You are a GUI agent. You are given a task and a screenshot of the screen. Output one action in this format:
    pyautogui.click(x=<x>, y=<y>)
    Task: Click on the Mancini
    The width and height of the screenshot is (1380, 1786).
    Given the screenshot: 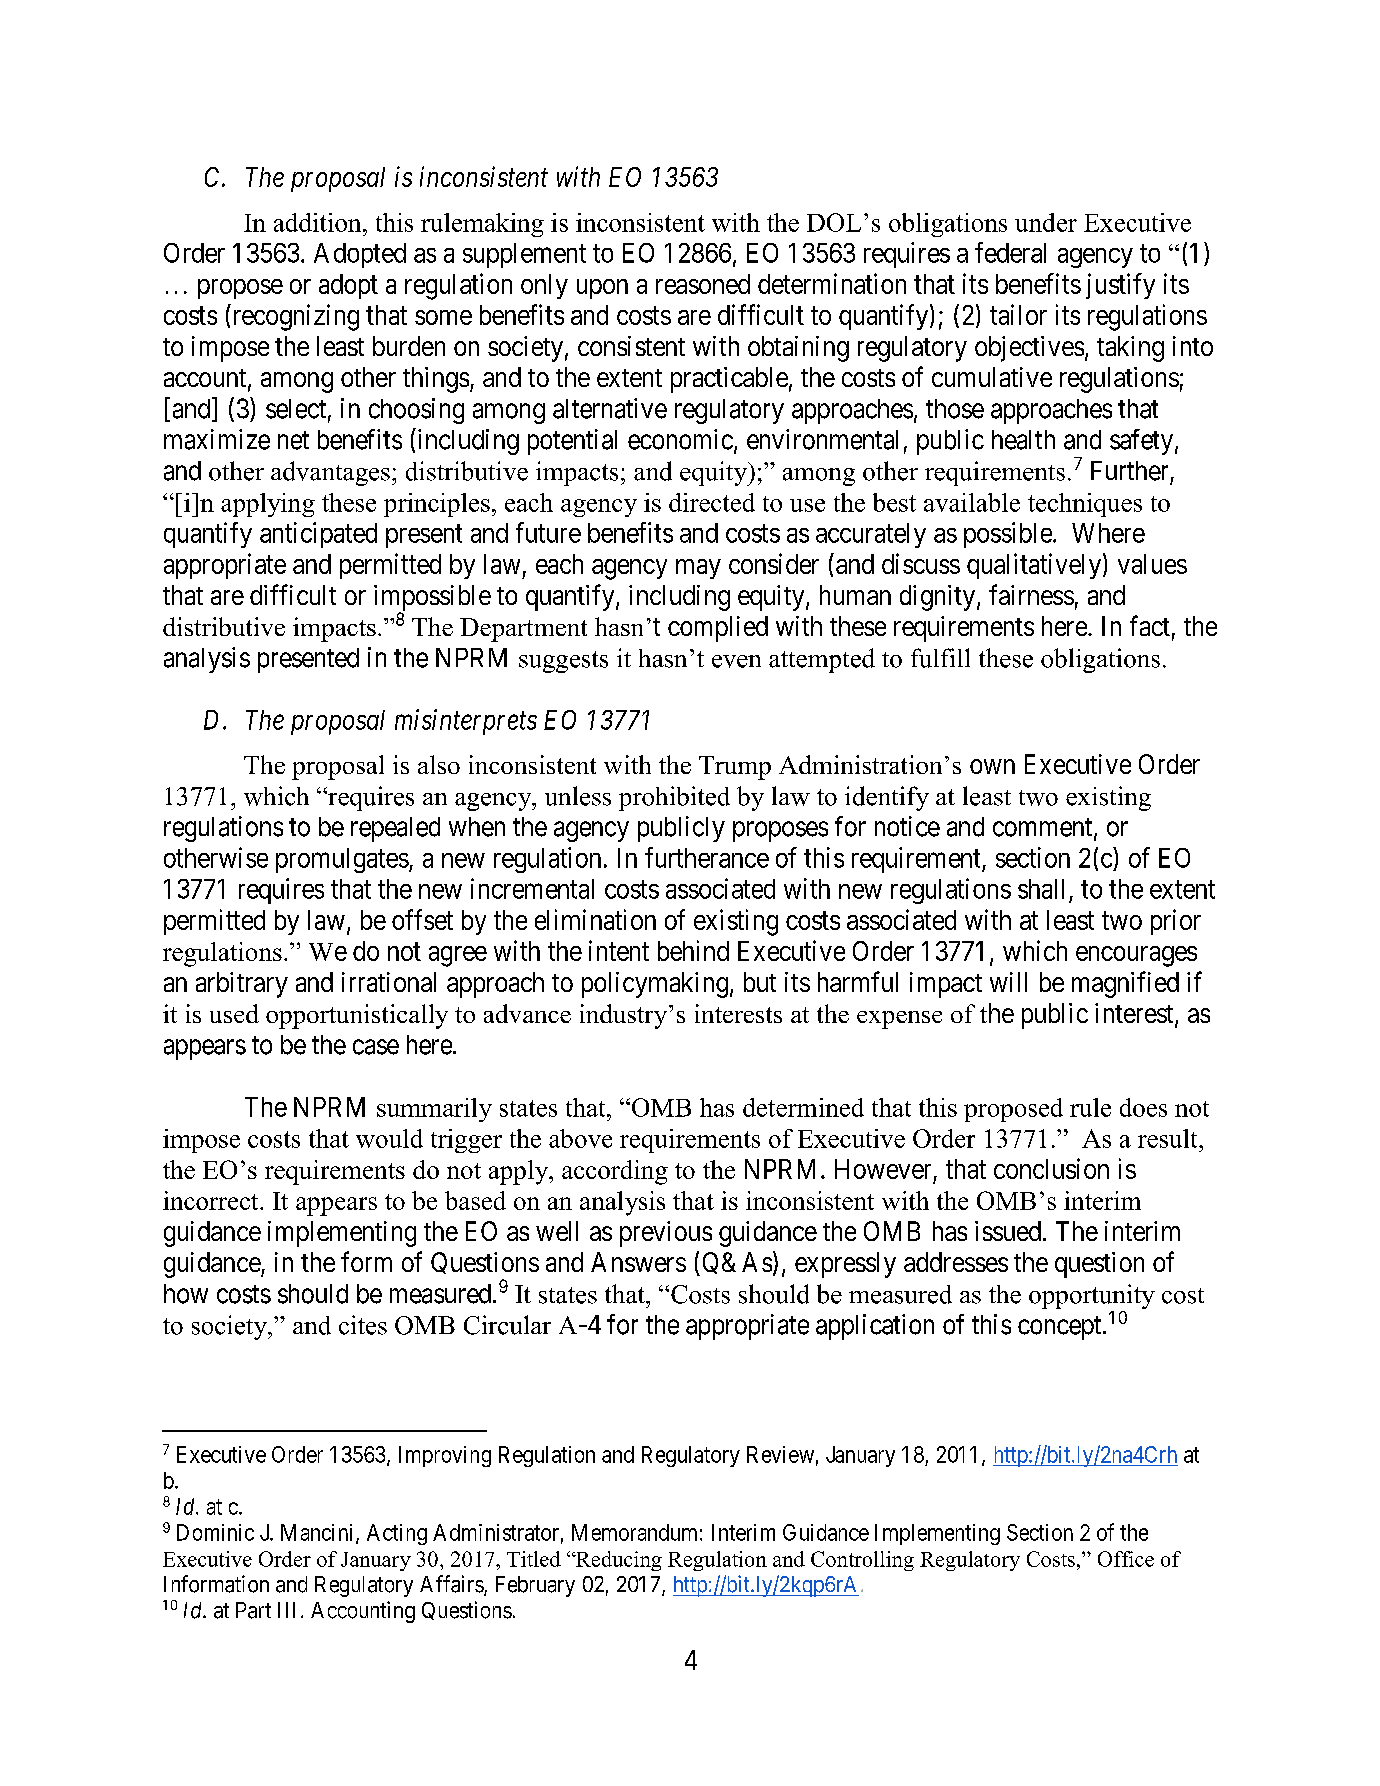 What is the action you would take?
    pyautogui.click(x=319, y=1533)
